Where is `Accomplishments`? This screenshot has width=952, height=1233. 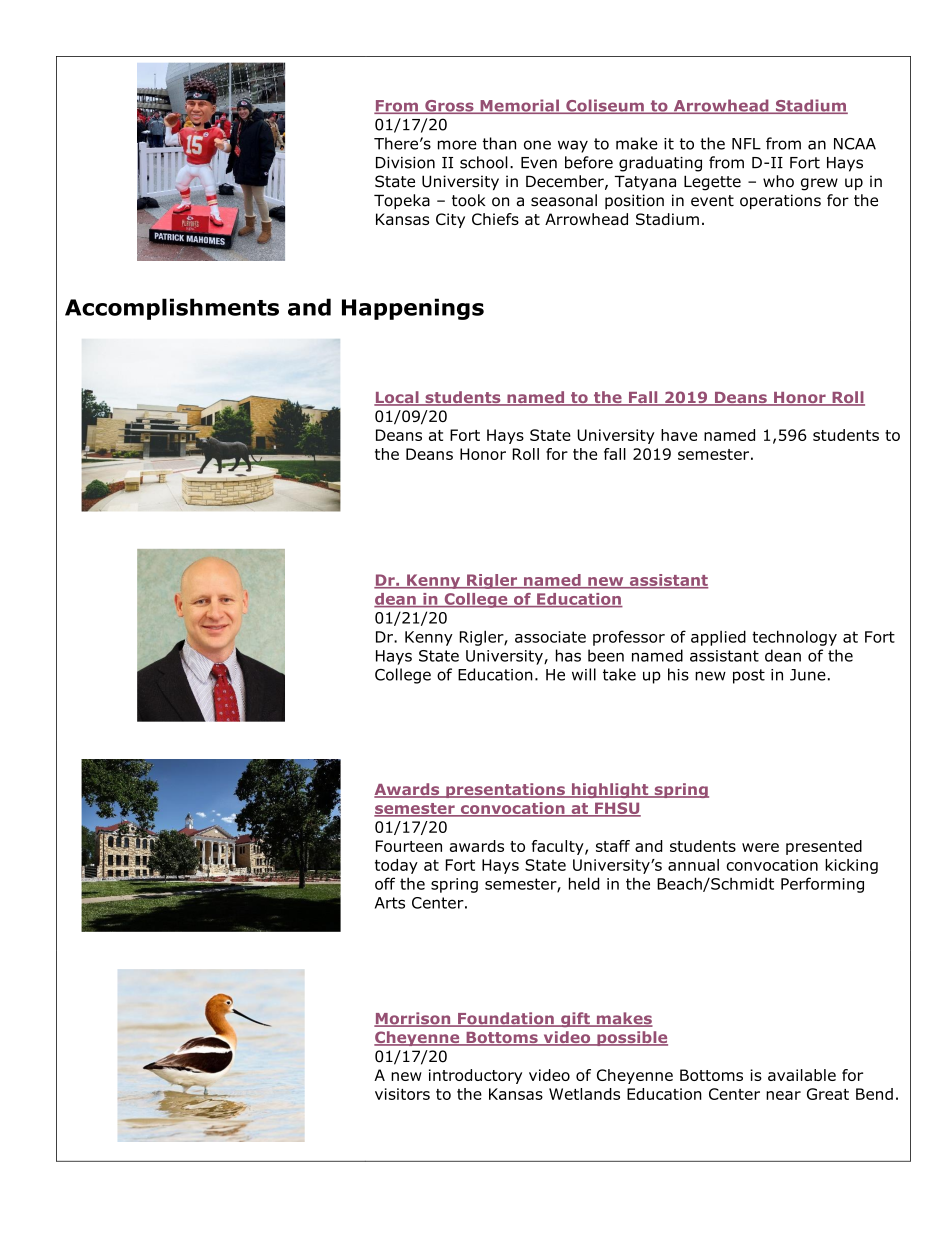 Accomplishments is located at coordinates (172, 309).
